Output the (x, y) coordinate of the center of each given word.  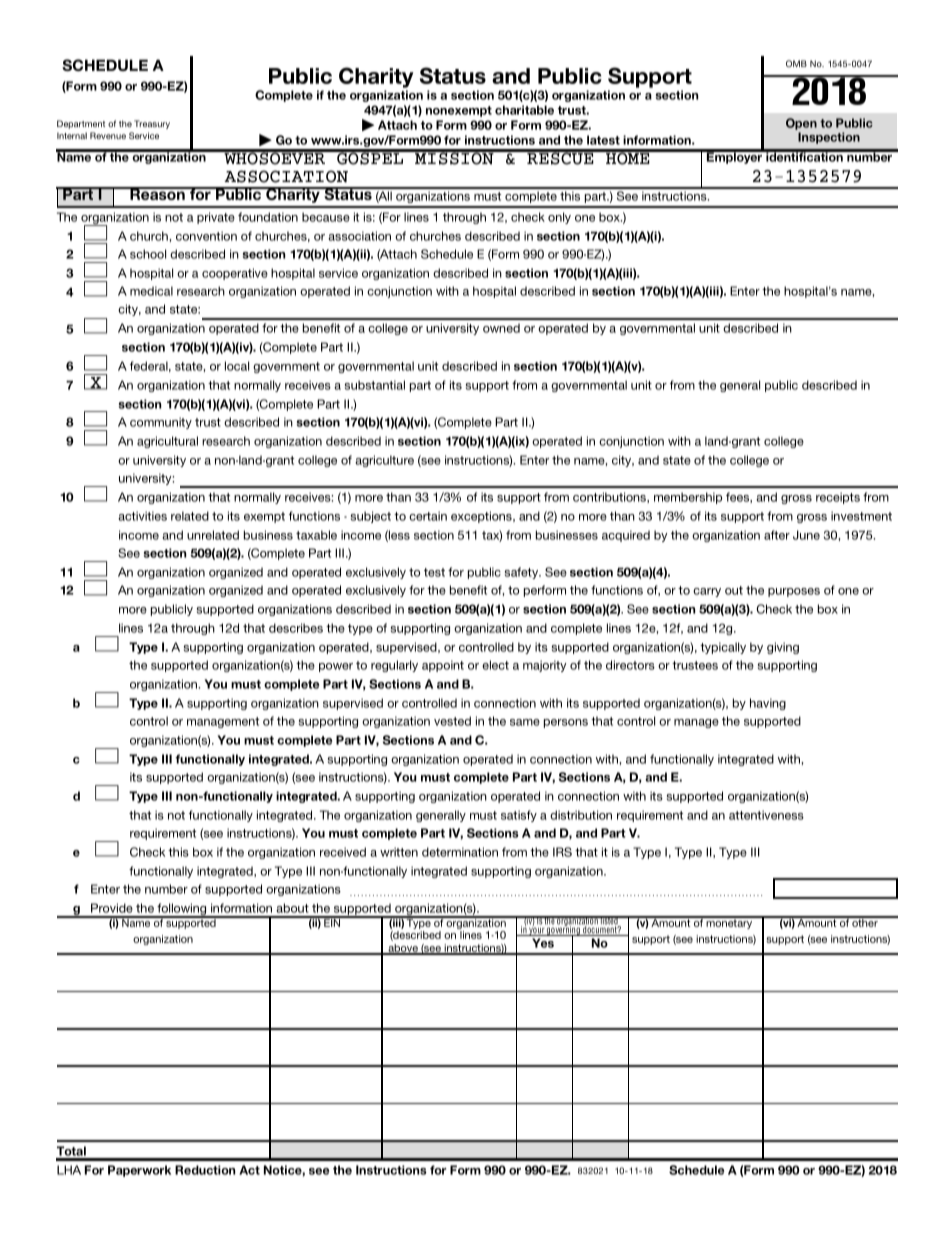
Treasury (152, 124)
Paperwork (139, 1171)
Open (801, 124)
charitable (524, 110)
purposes (794, 592)
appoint (443, 666)
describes (296, 628)
